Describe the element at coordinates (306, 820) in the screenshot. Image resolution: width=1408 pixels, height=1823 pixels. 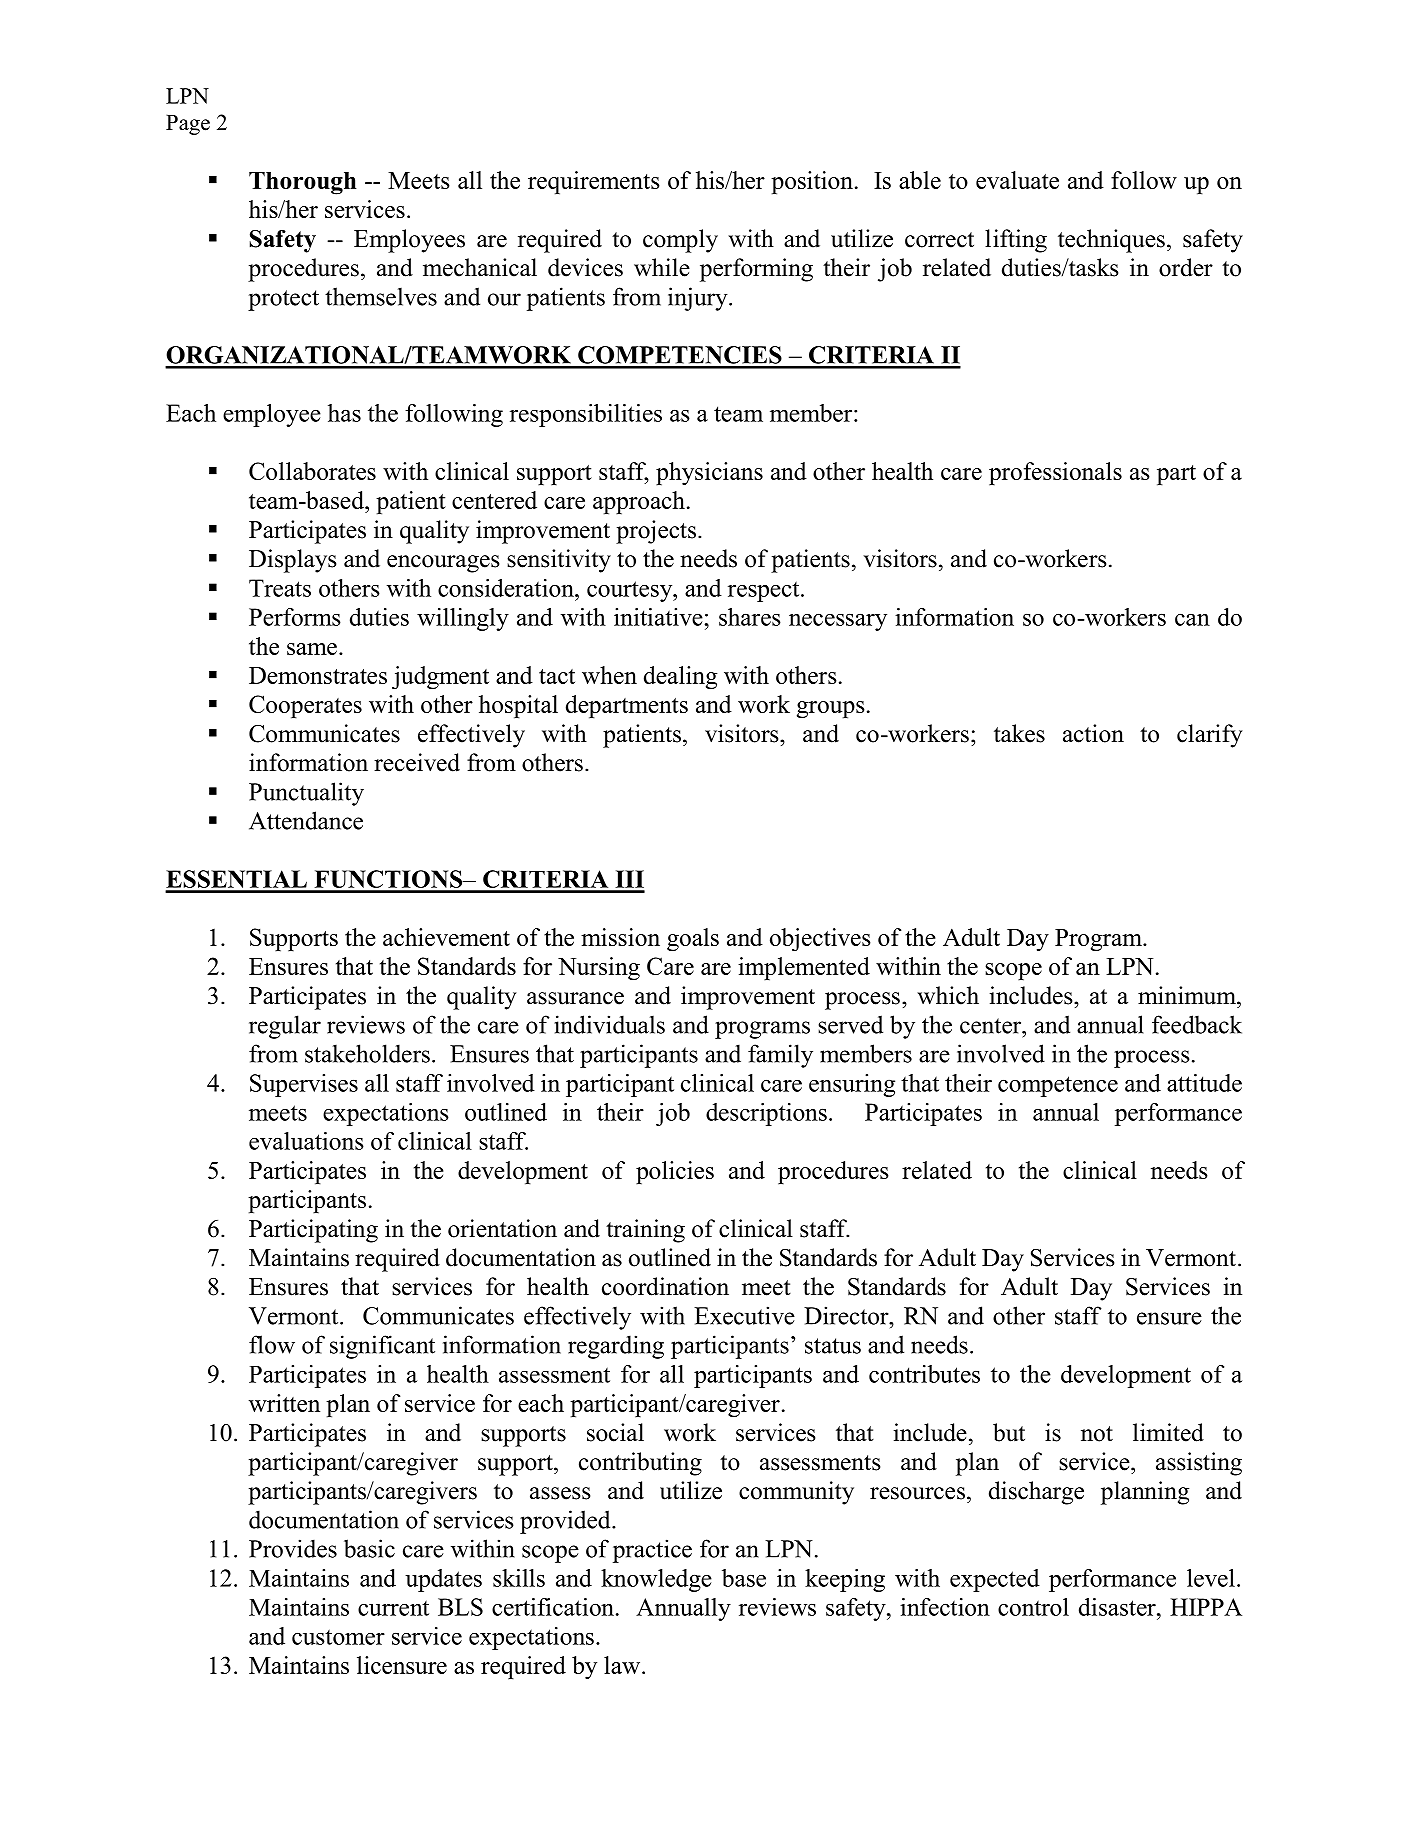
I see `Attendance` at that location.
